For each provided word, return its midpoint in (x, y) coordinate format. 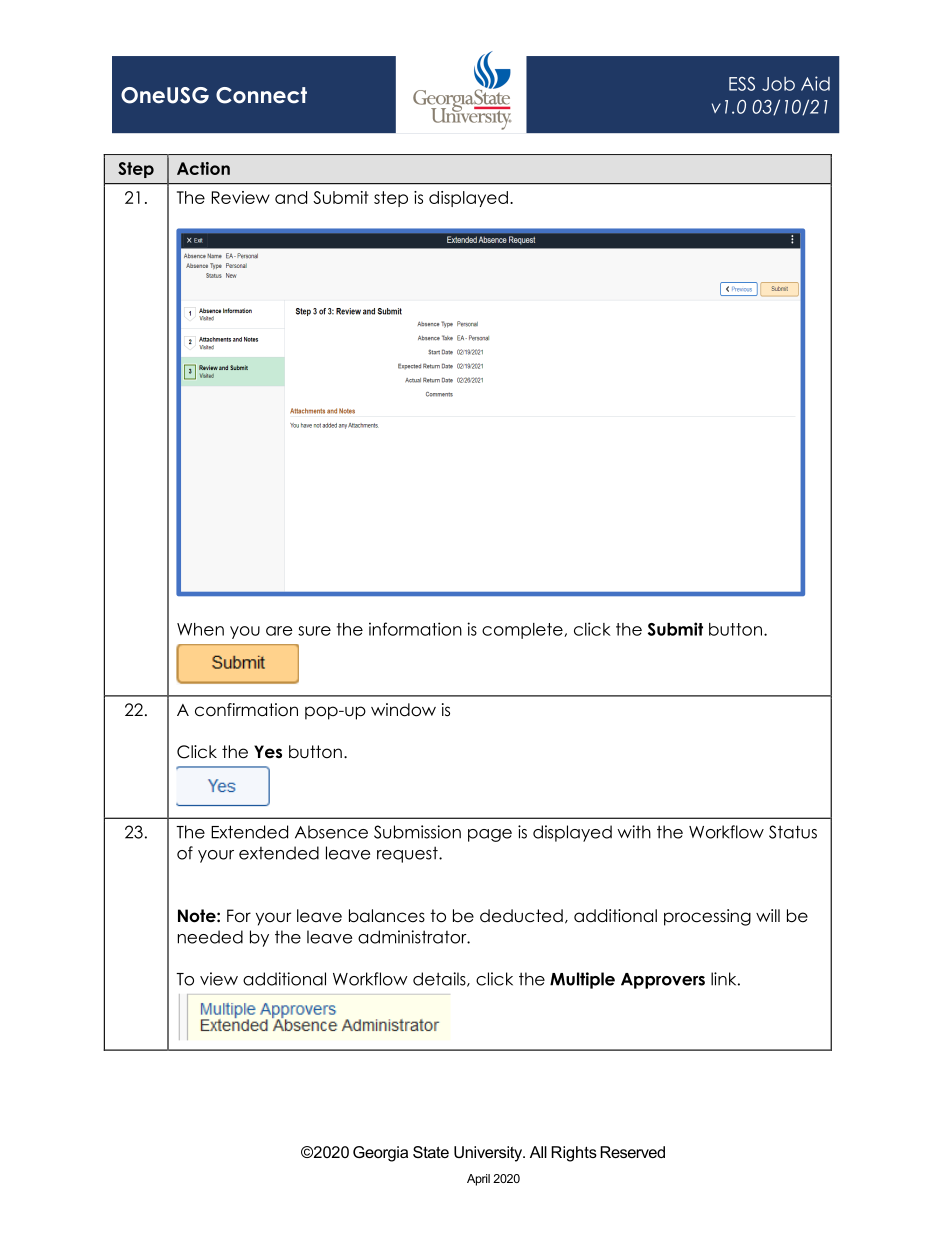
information (415, 629)
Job (778, 84)
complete (523, 631)
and (291, 197)
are (279, 631)
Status (793, 832)
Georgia (380, 1154)
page (490, 835)
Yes (268, 752)
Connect (261, 95)
